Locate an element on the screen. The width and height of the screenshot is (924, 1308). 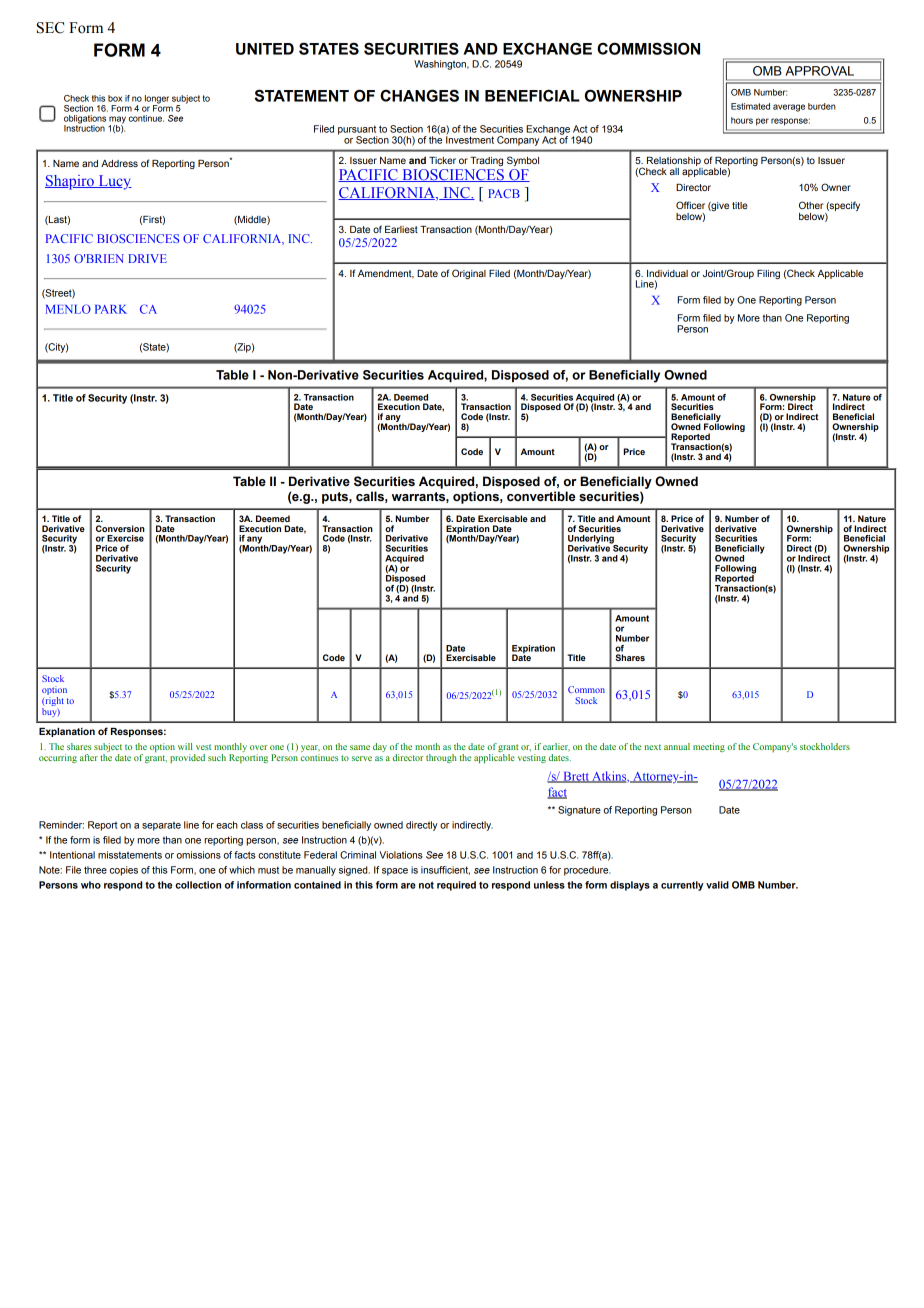
convertible is located at coordinates (541, 496).
